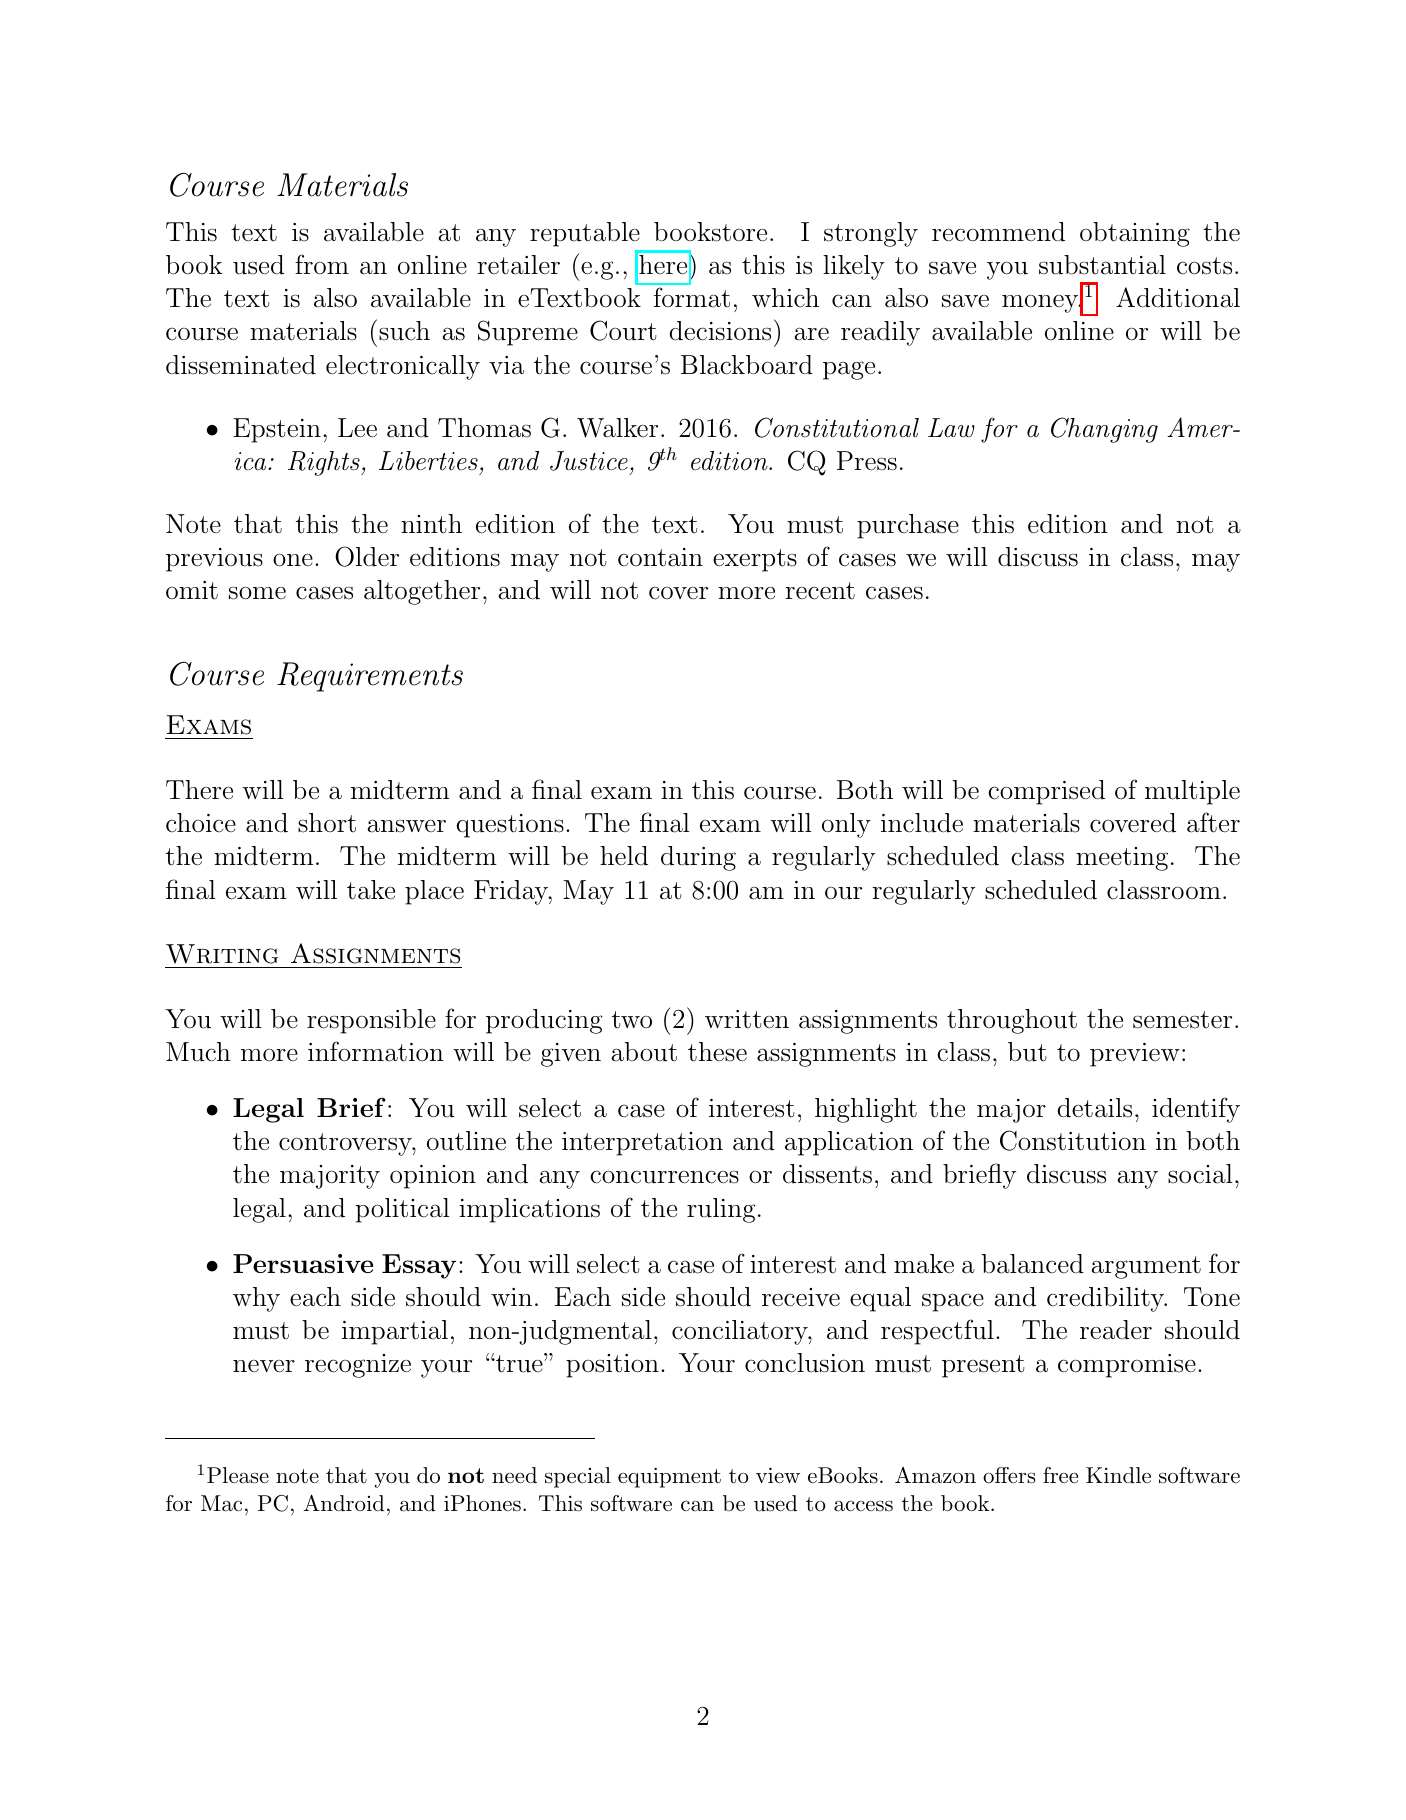 Image resolution: width=1406 pixels, height=1820 pixels. Describe the element at coordinates (403, 1210) in the screenshot. I see `political` at that location.
